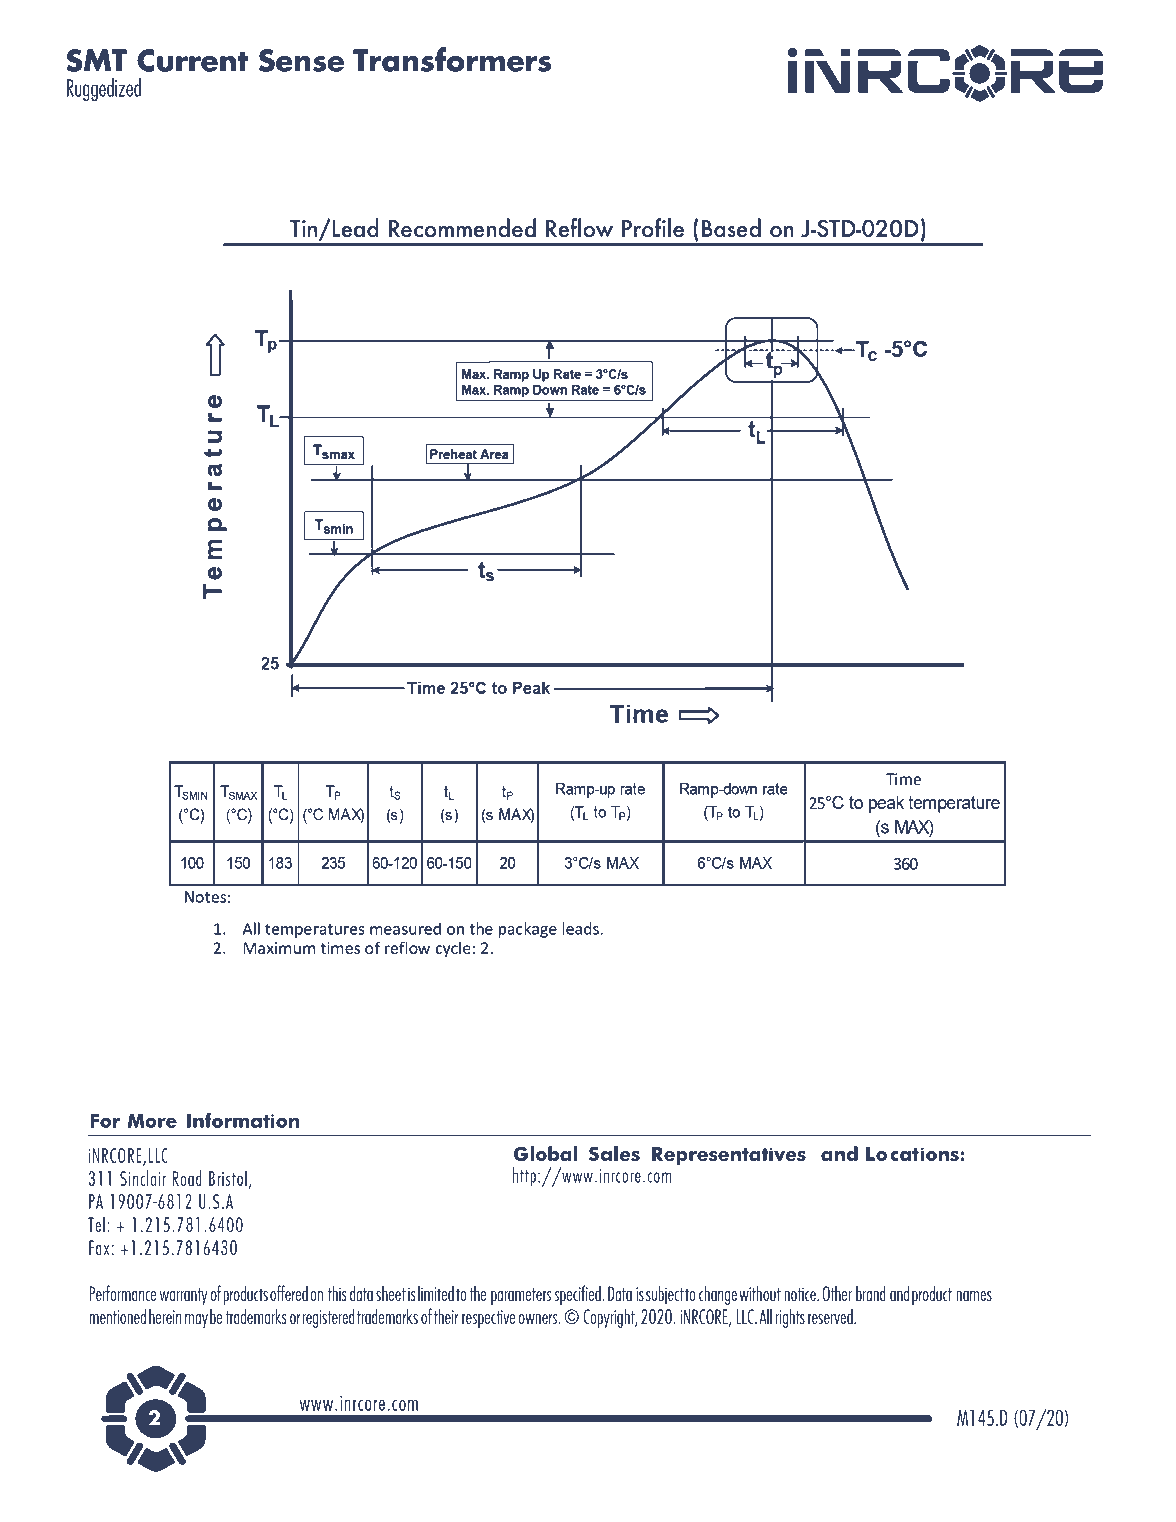 The height and width of the screenshot is (1522, 1176). Describe the element at coordinates (243, 1120) in the screenshot. I see `Information` at that location.
